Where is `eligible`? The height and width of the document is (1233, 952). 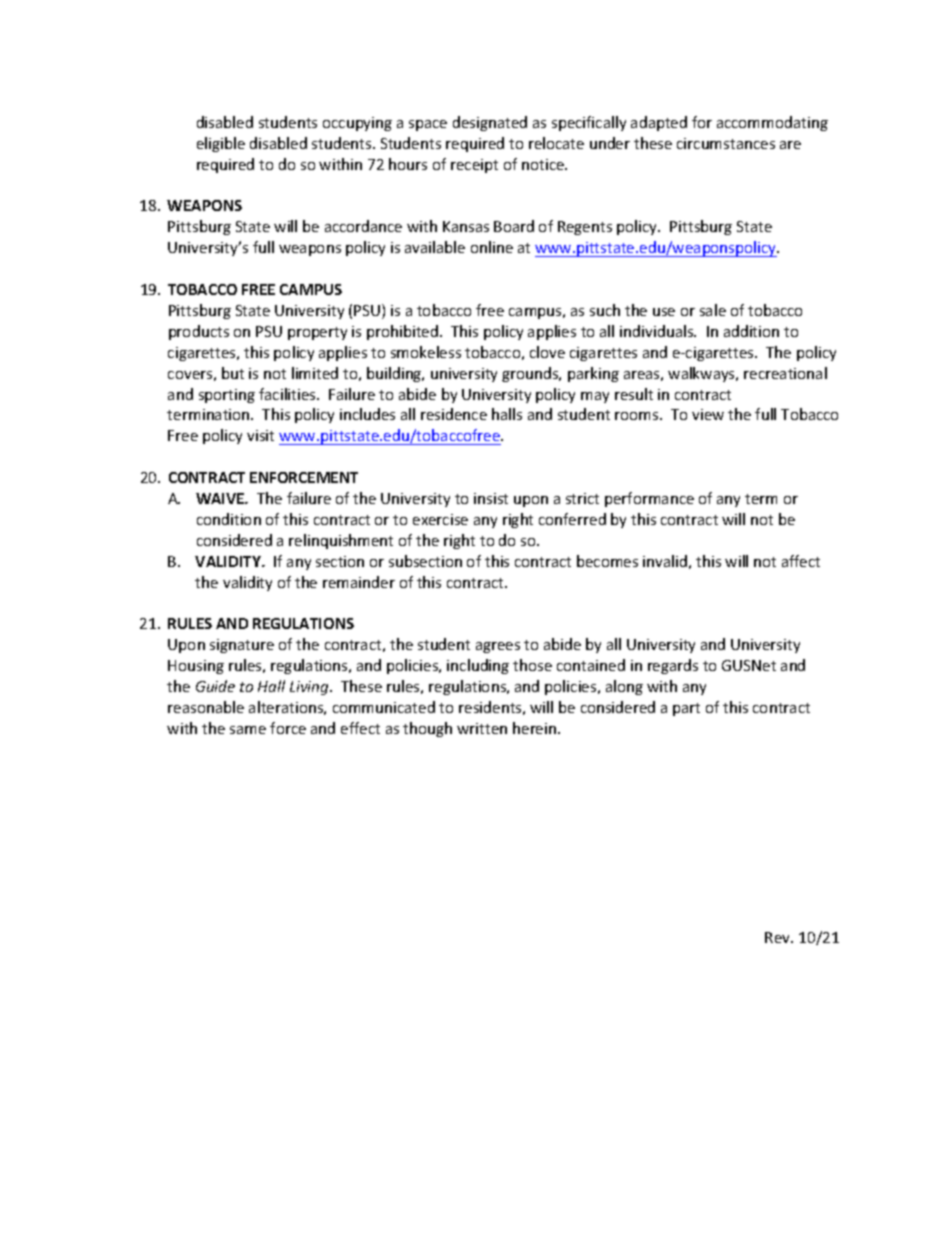
eligible is located at coordinates (221, 144).
